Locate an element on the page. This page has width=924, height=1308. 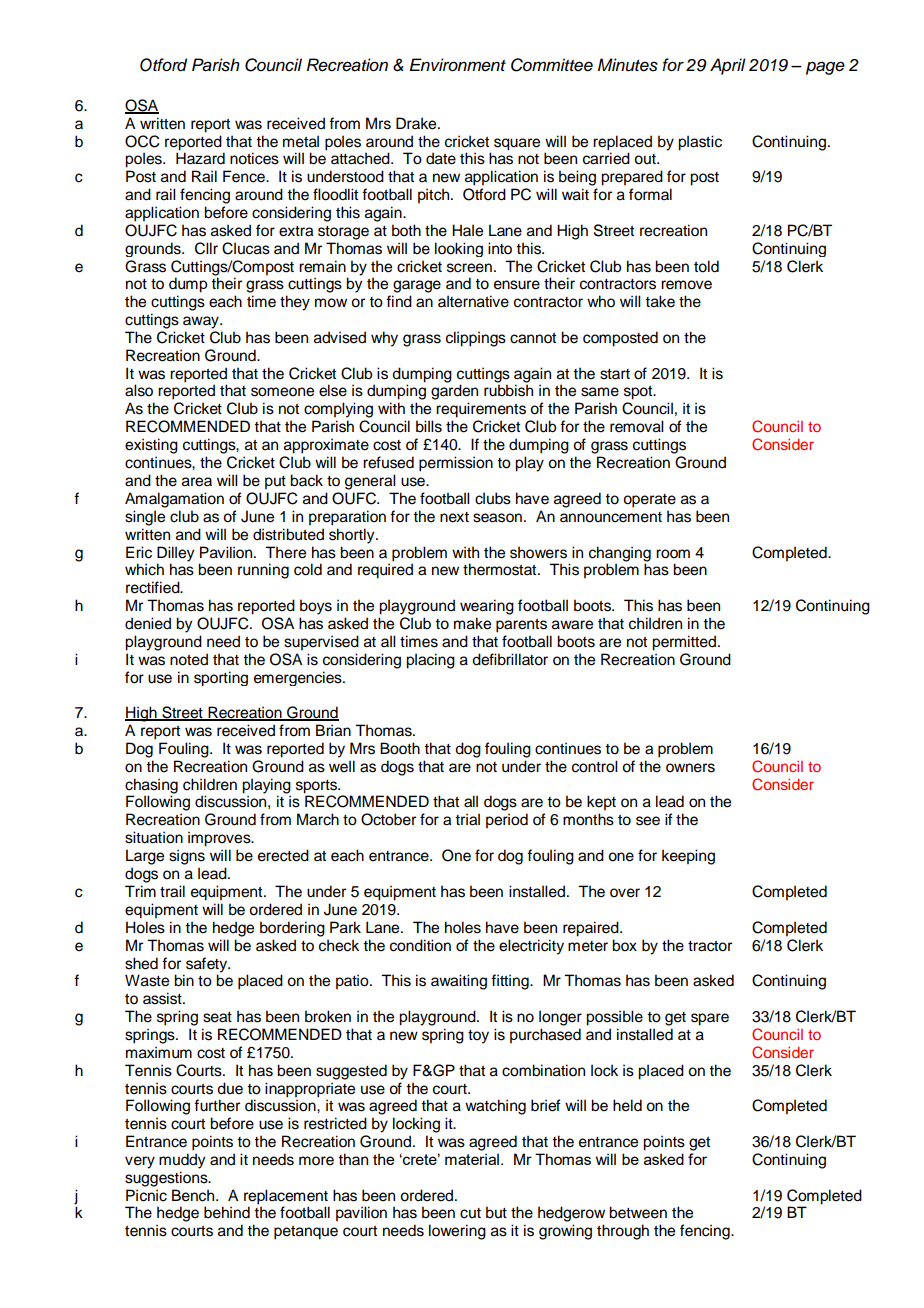
improves is located at coordinates (220, 839).
